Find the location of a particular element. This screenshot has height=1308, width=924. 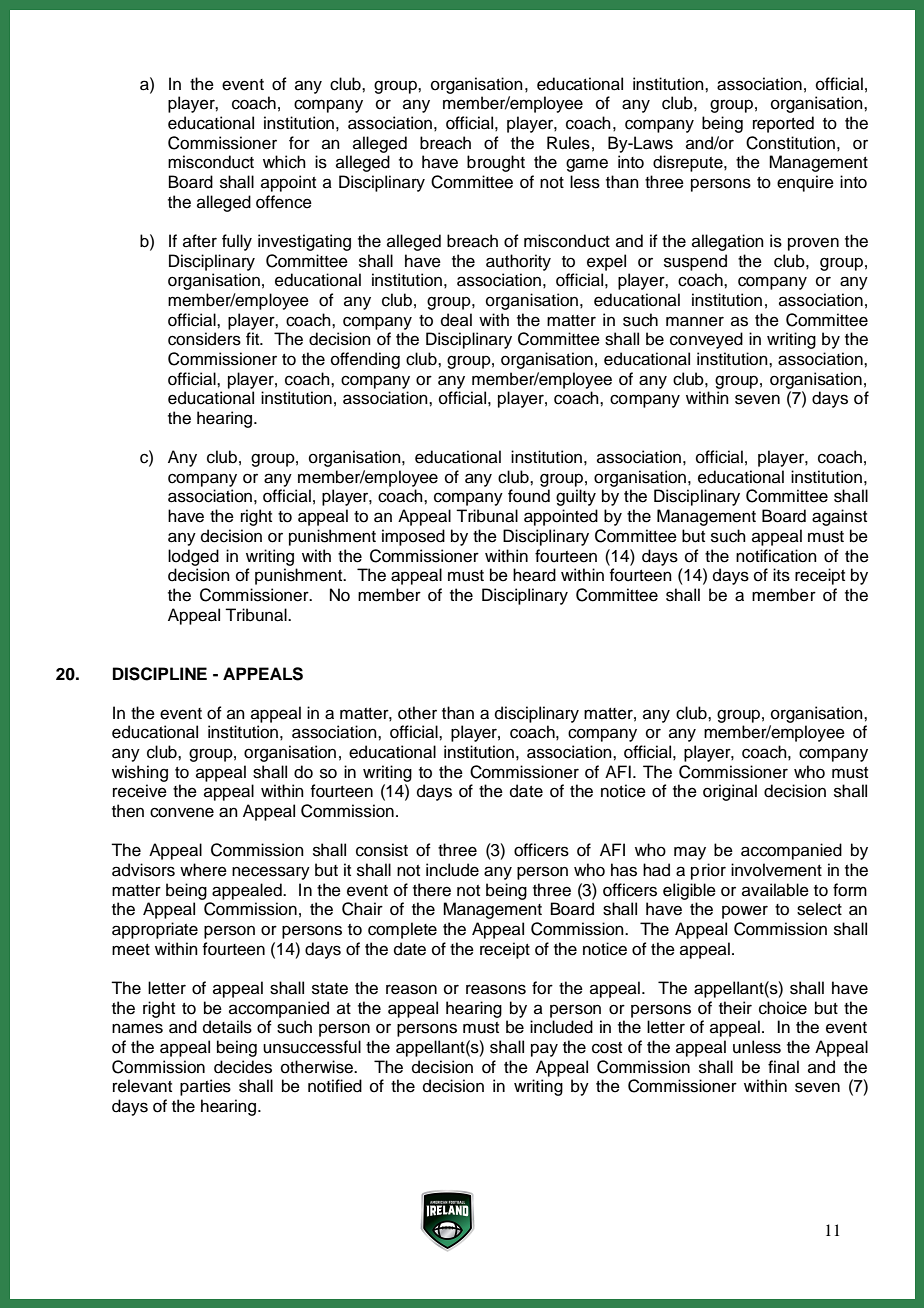

heard is located at coordinates (534, 575).
